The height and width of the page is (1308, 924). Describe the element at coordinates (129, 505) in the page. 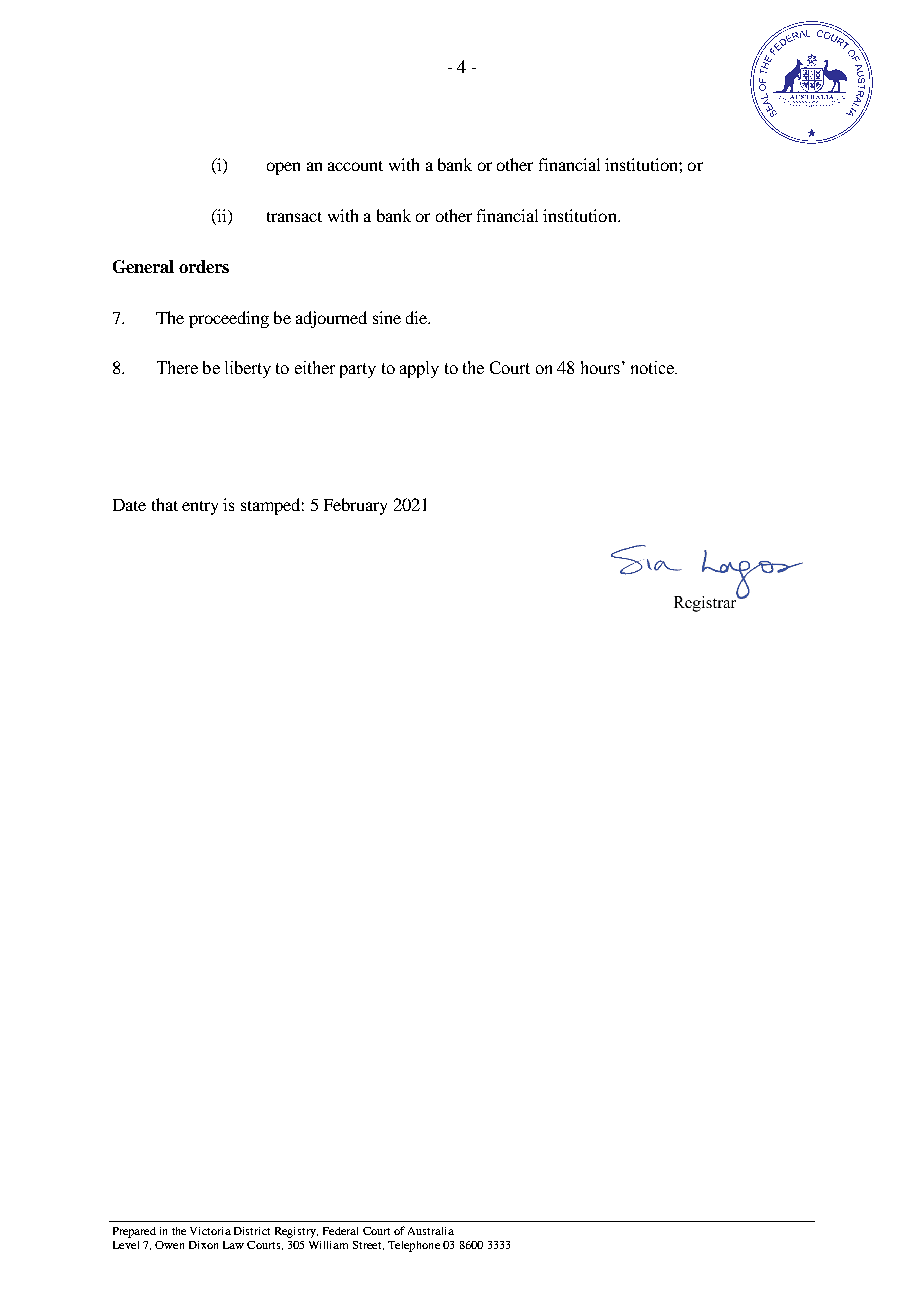

I see `Date` at that location.
